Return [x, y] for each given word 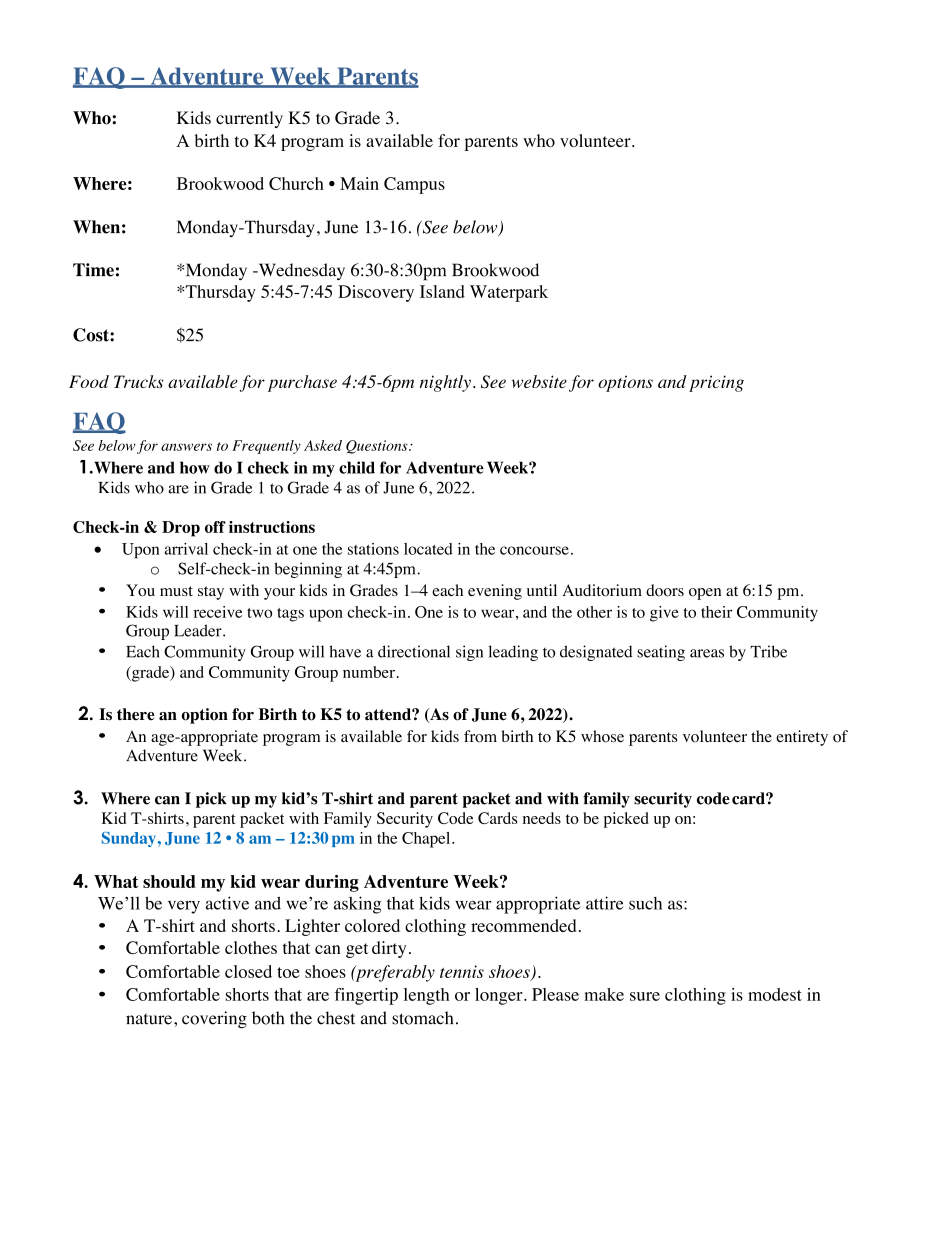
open [705, 594]
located [428, 549]
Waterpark [509, 293]
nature [149, 1019]
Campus [414, 185]
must [176, 591]
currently [249, 119]
